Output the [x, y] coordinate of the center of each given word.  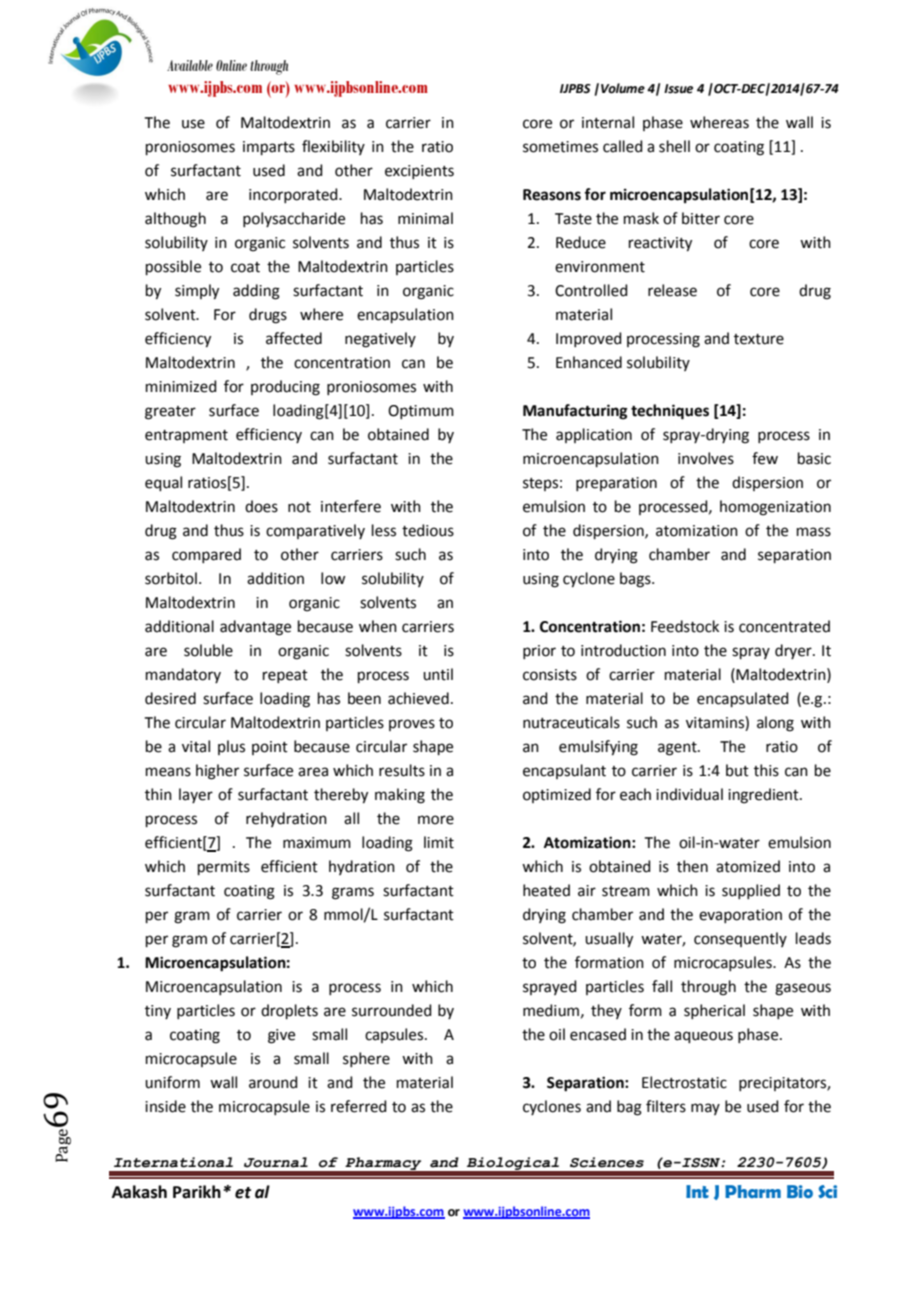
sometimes [560, 147]
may [705, 1109]
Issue [678, 89]
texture [759, 339]
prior [539, 652]
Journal [276, 1162]
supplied [751, 891]
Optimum [421, 412]
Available [190, 65]
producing [285, 388]
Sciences [607, 1162]
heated [546, 890]
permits [224, 868]
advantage [255, 628]
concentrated [784, 626]
